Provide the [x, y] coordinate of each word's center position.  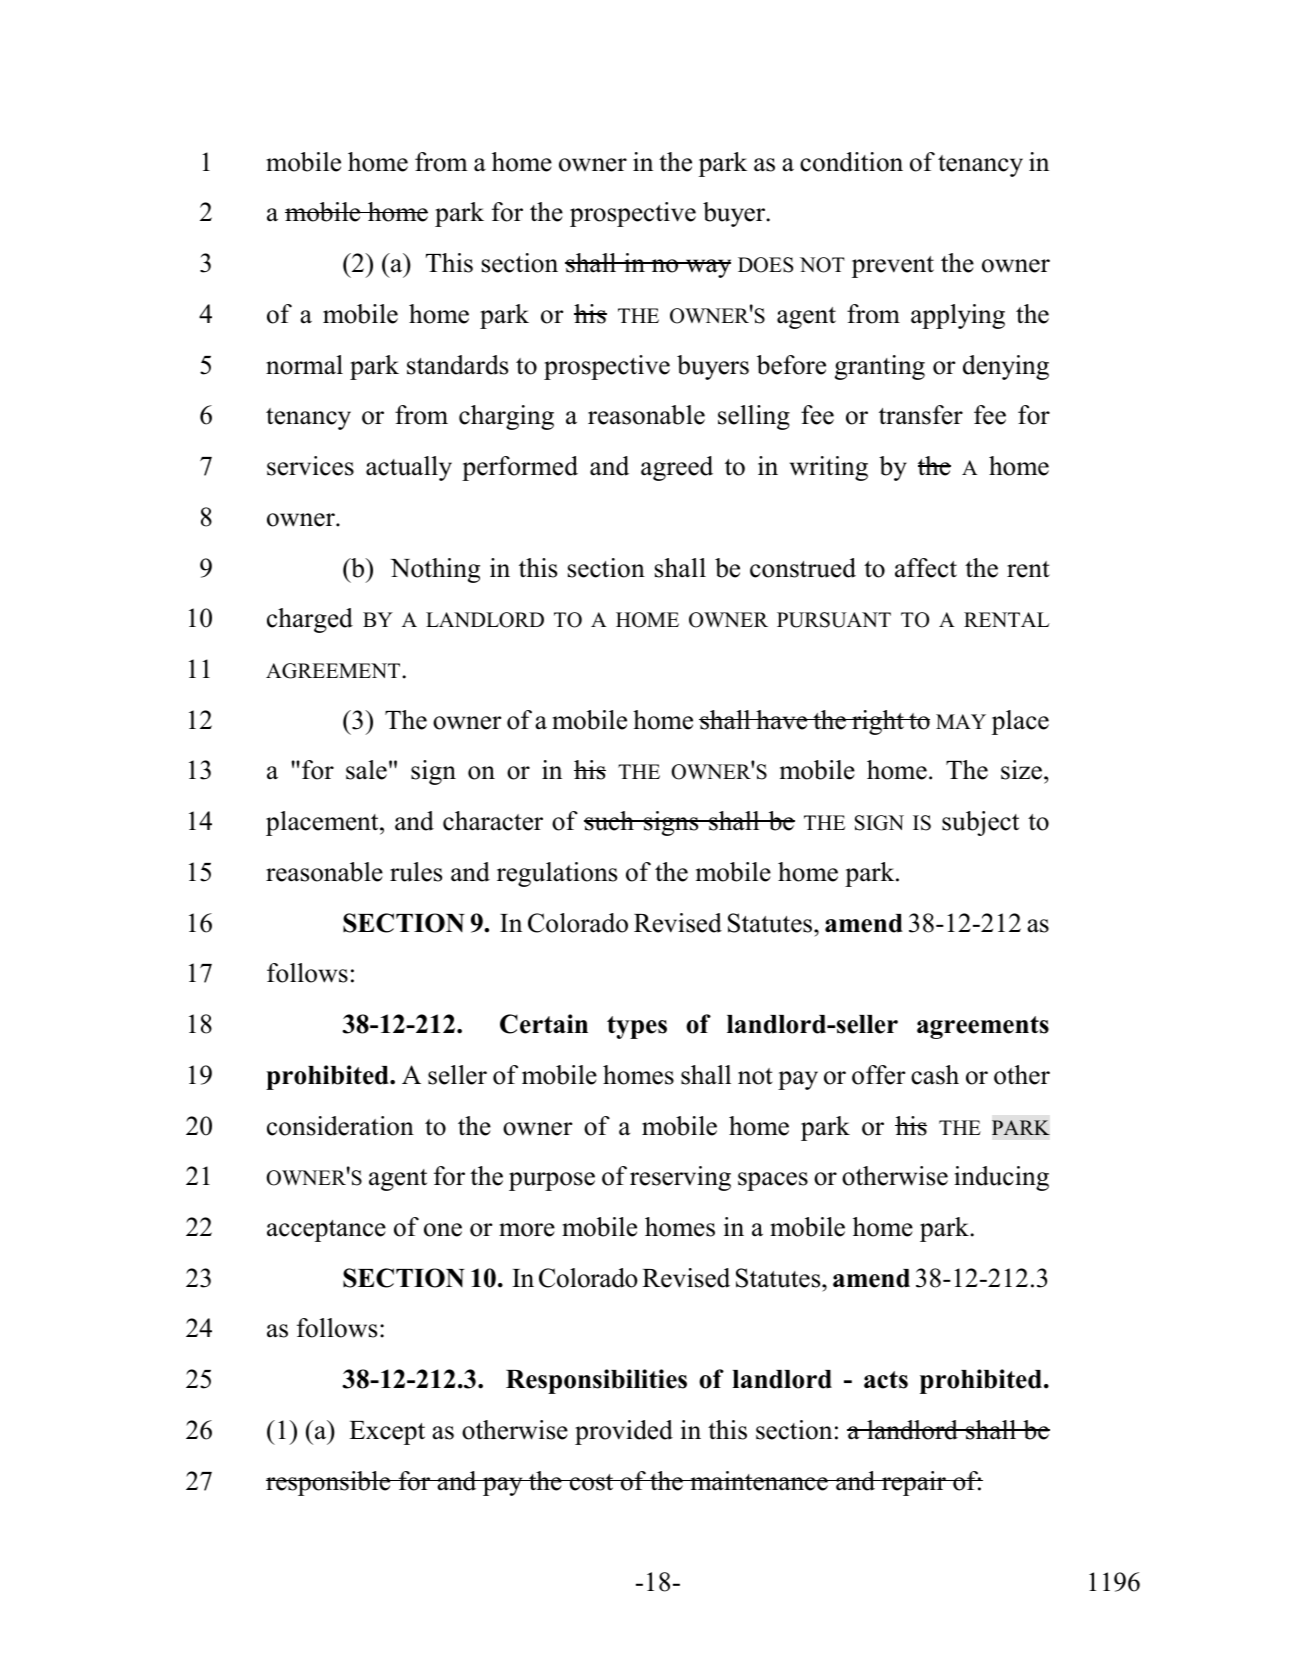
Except [387, 1433]
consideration [340, 1126]
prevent [893, 267]
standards [457, 365]
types [637, 1027]
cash [935, 1075]
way [707, 268]
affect [926, 568]
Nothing [435, 570]
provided [624, 1432]
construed [803, 568]
